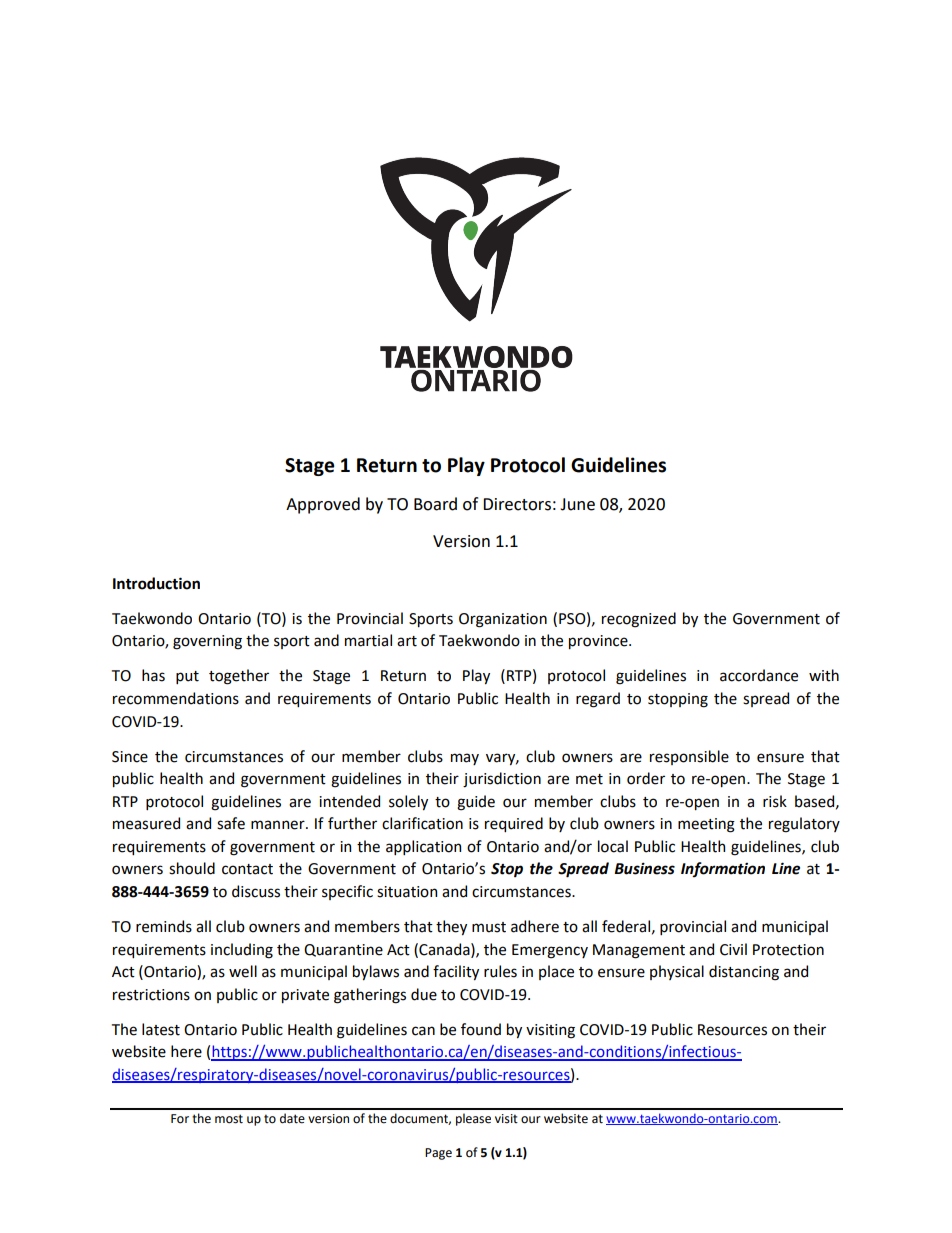 The image size is (952, 1233). Describe the element at coordinates (435, 504) in the document. I see `Board` at that location.
